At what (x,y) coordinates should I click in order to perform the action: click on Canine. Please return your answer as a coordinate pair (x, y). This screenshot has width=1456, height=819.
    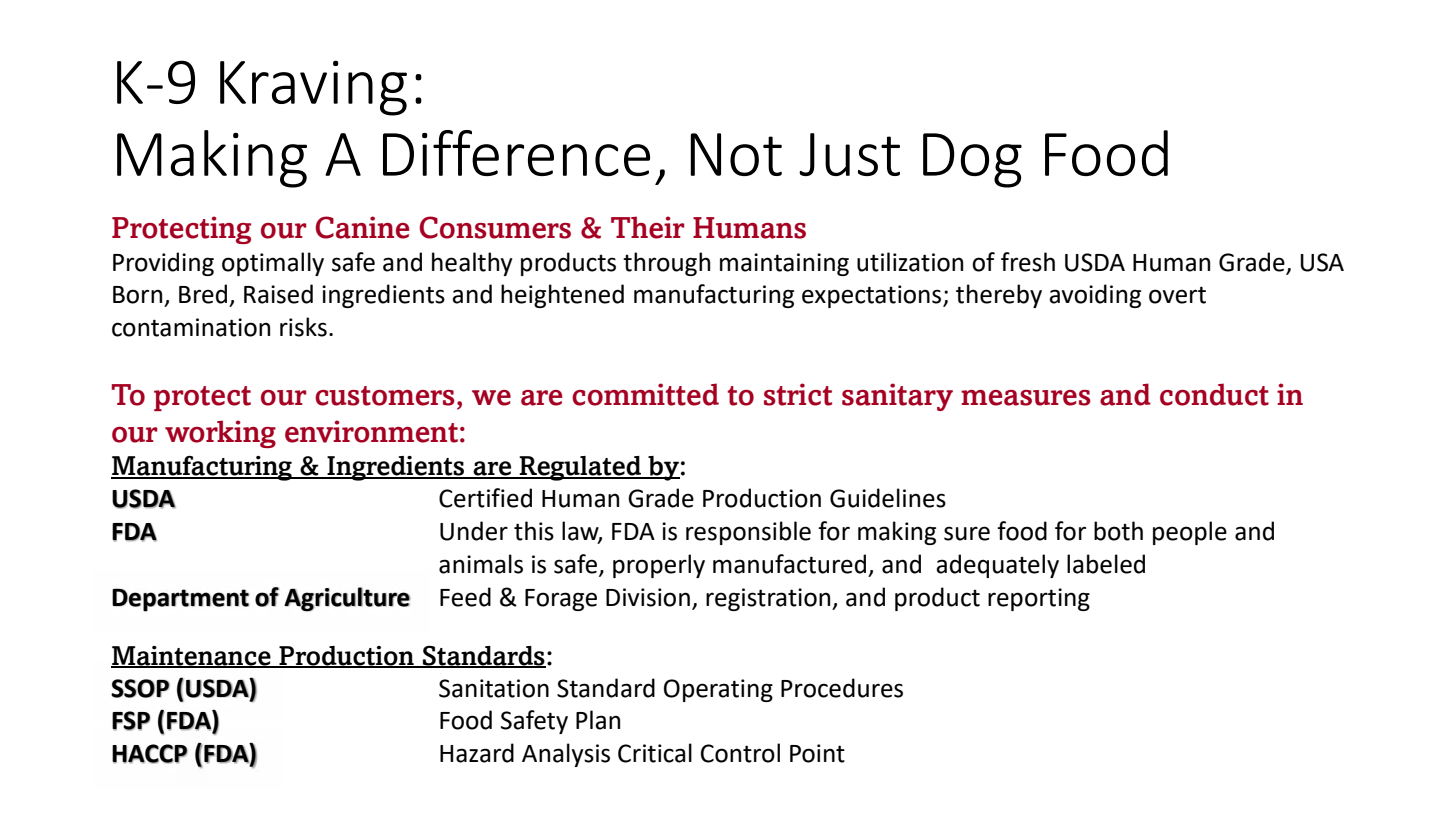
    Looking at the image, I should click on (362, 227).
